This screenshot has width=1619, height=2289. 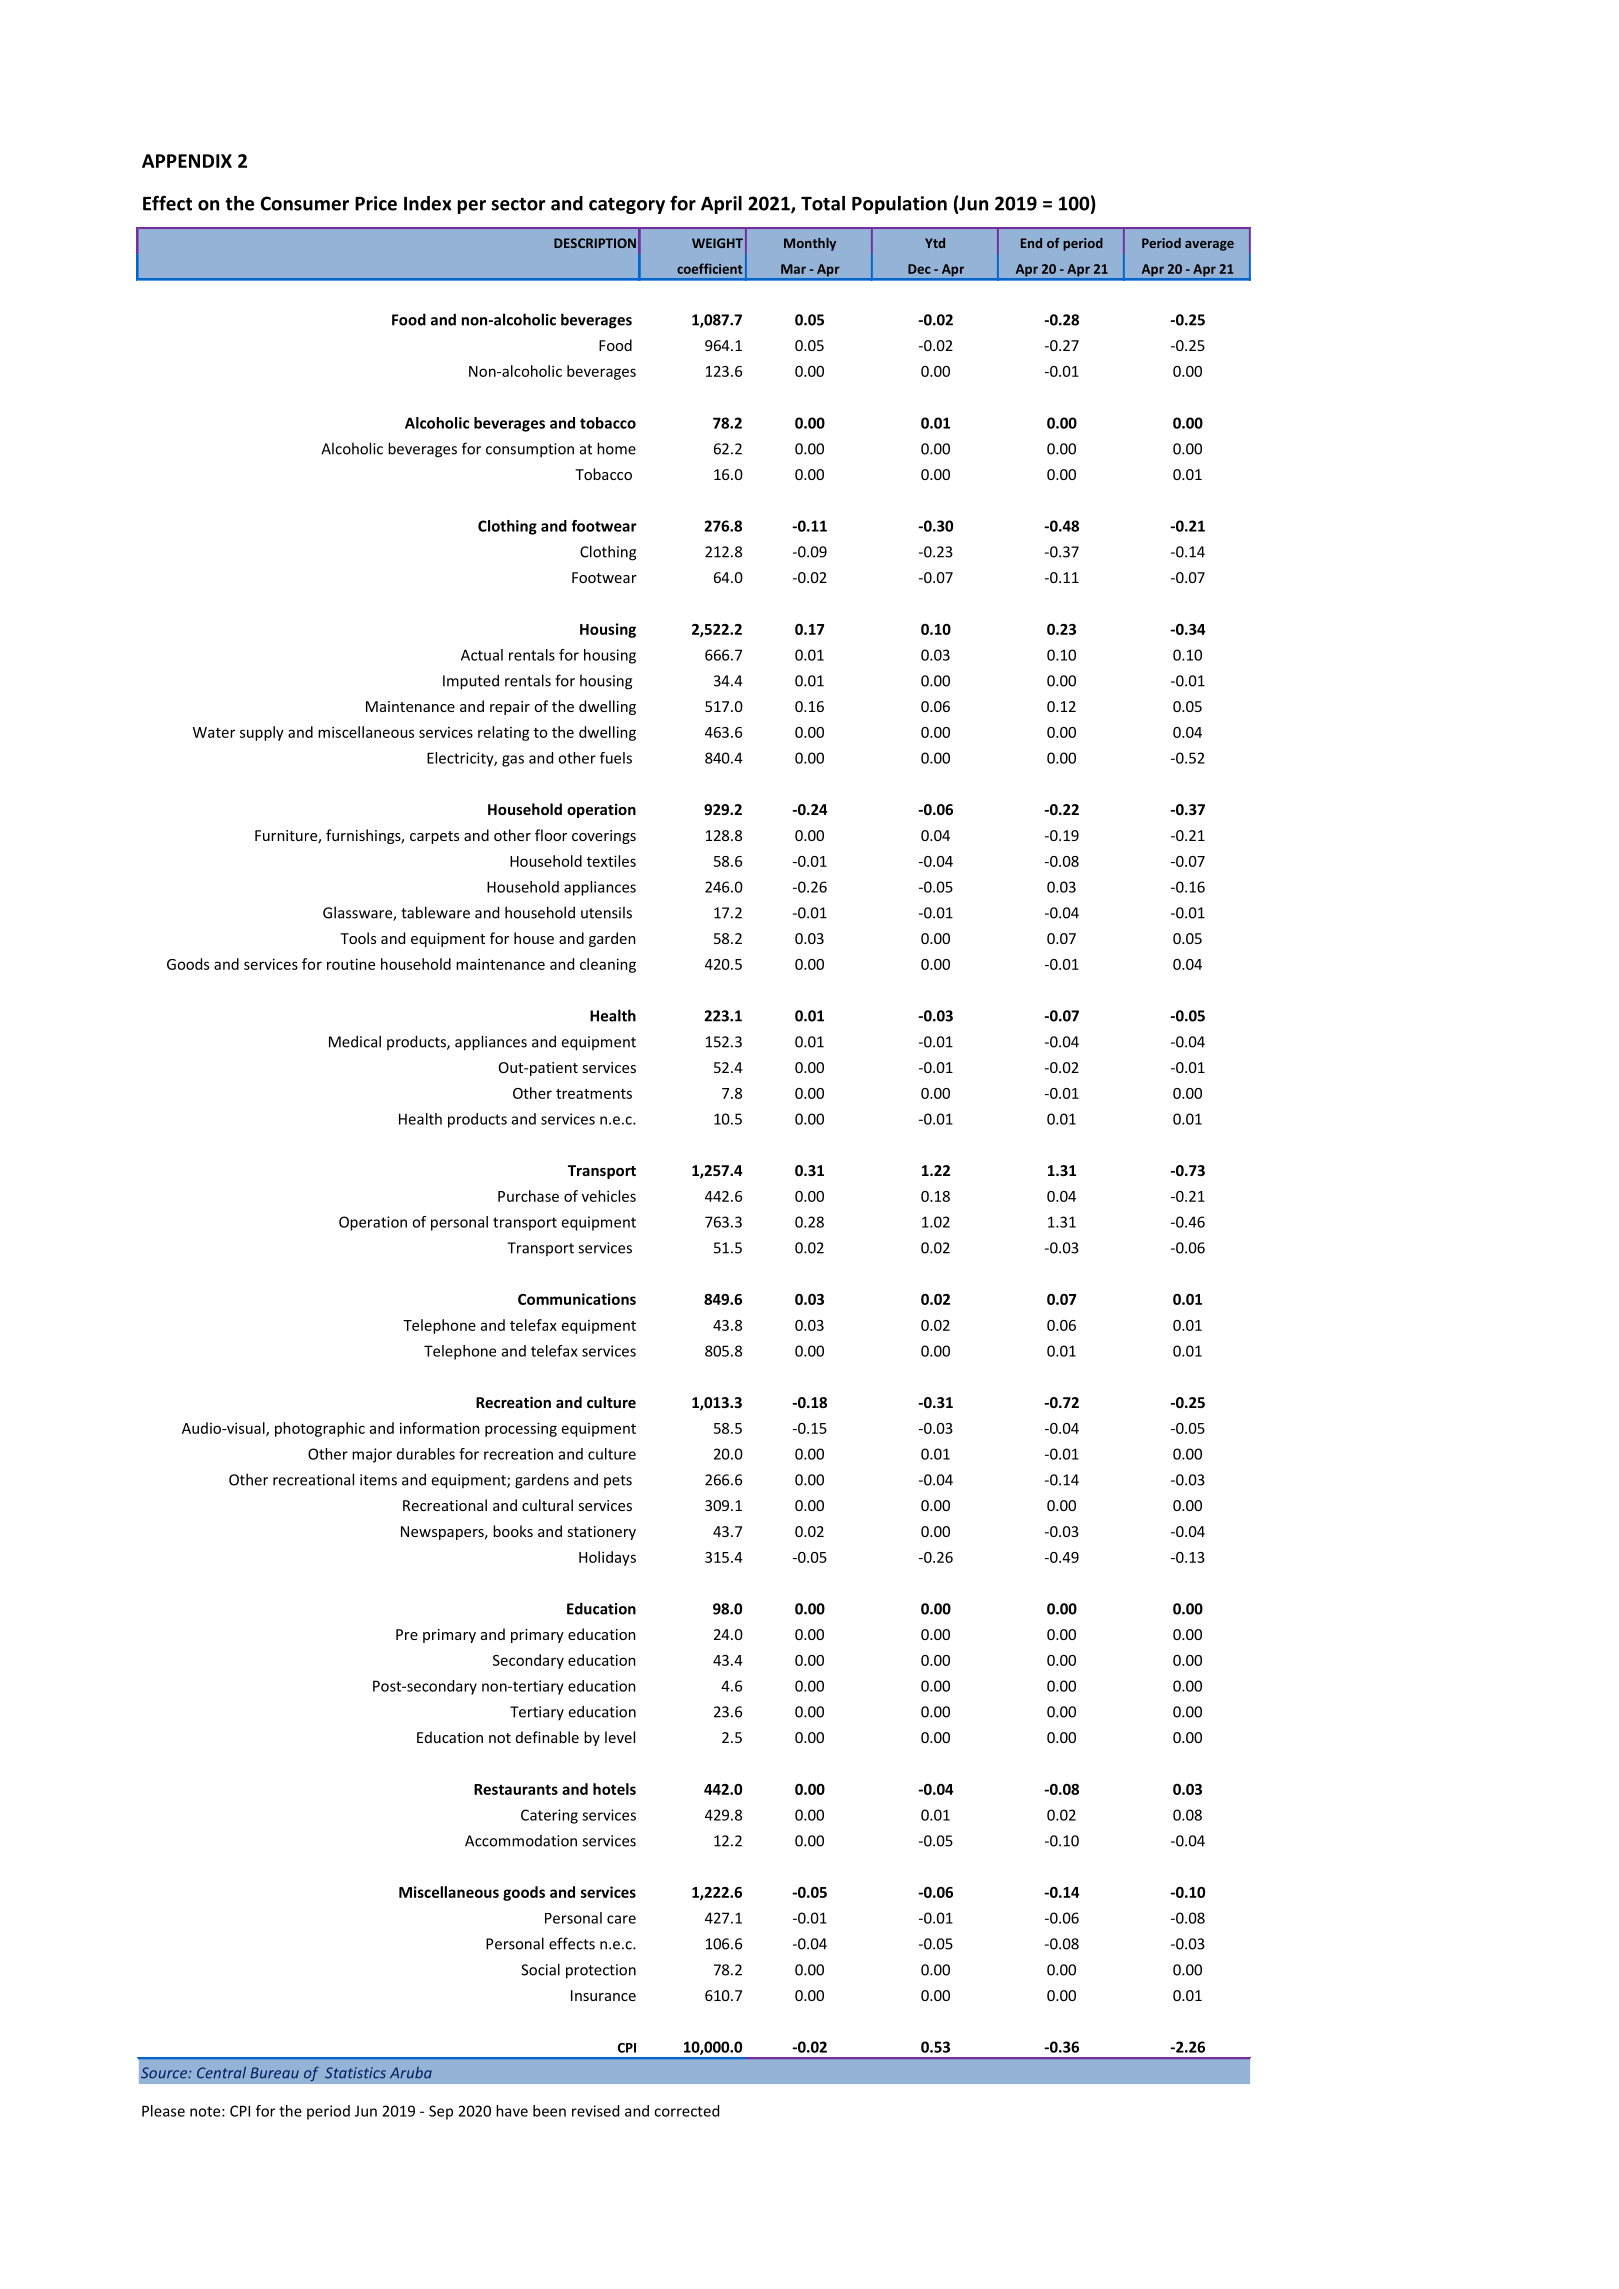 I want to click on stationery, so click(x=601, y=1533).
